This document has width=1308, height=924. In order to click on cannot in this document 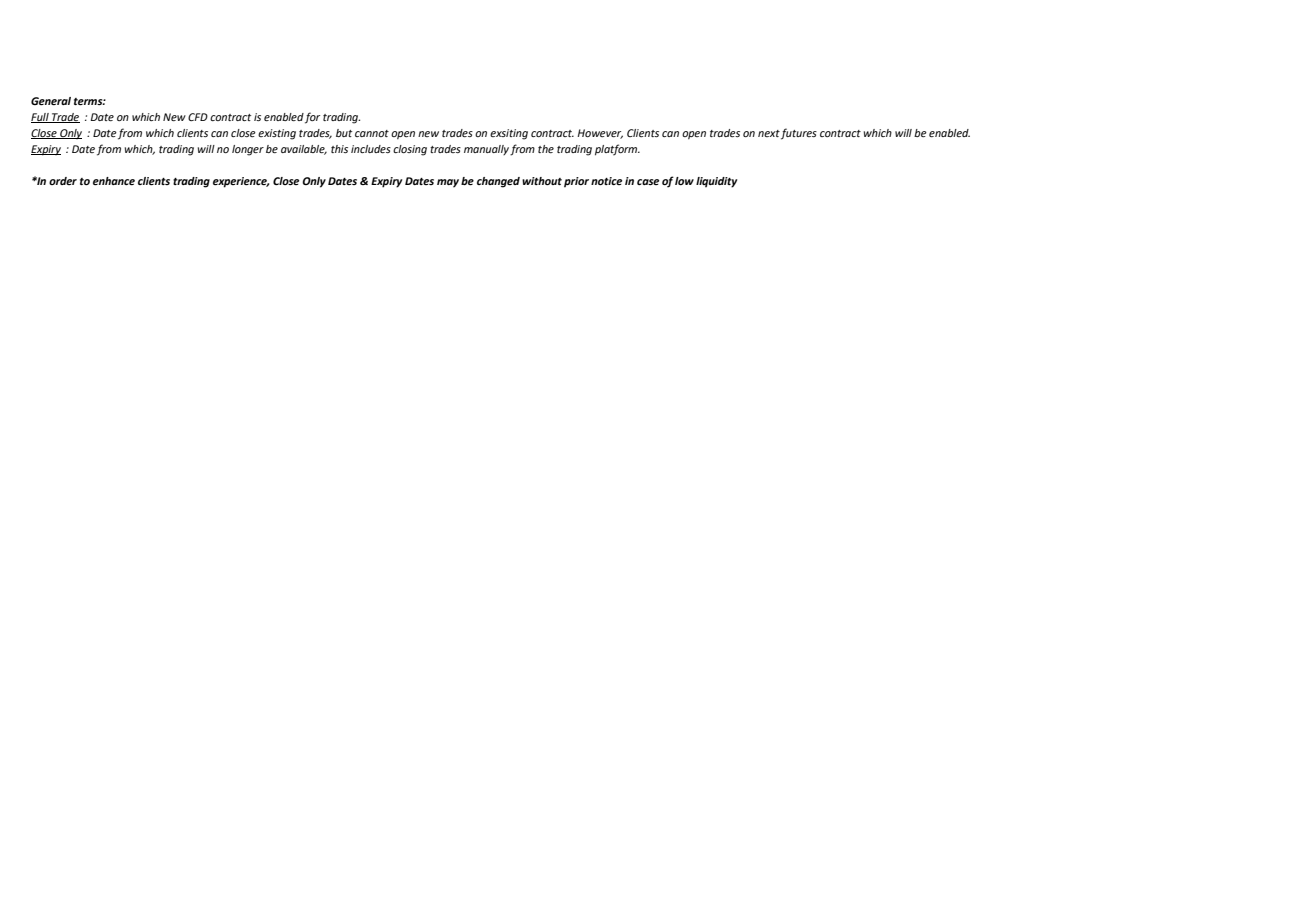, I will do `click(372, 133)`.
